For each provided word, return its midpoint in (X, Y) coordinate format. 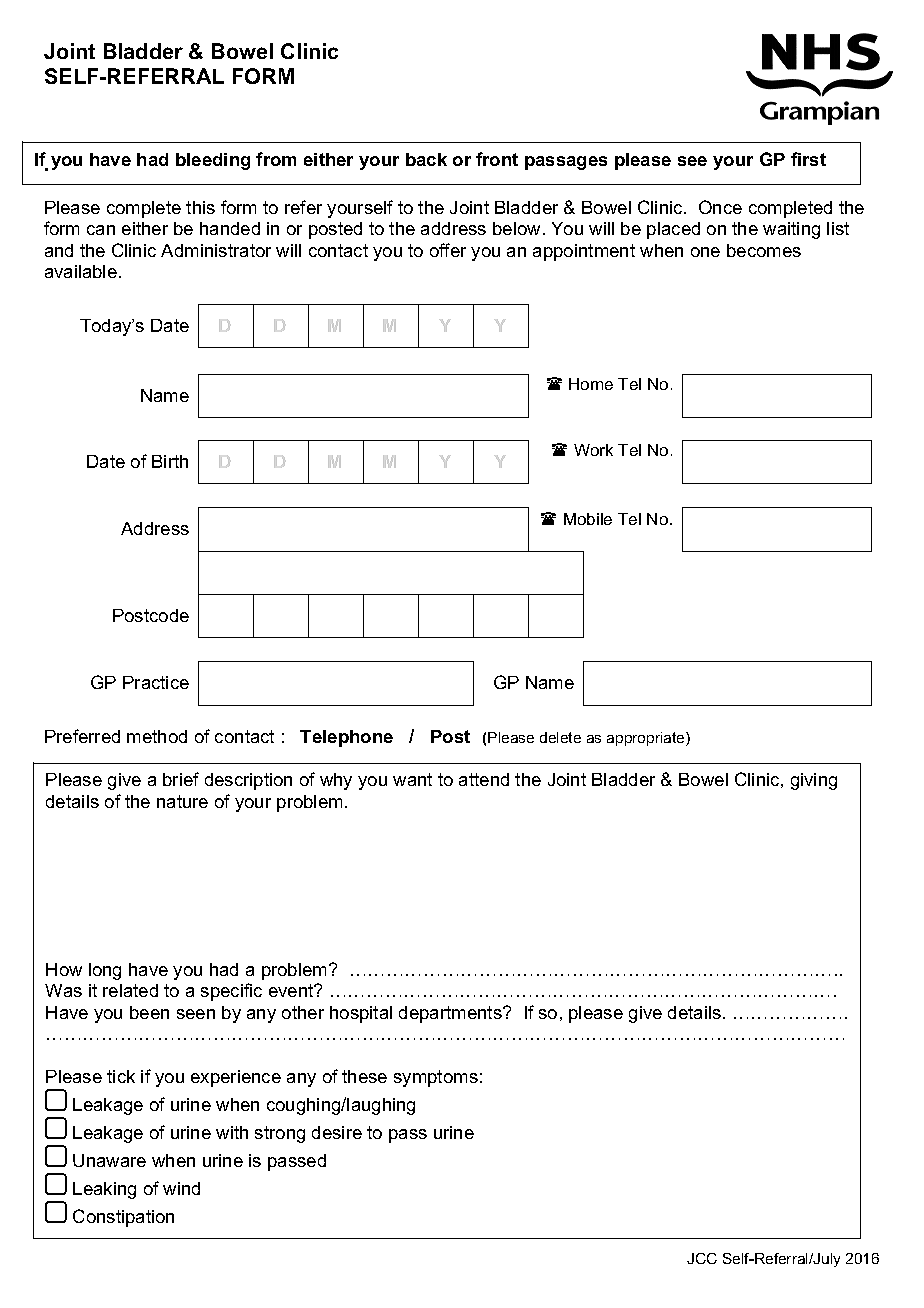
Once (720, 207)
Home (591, 384)
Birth (170, 461)
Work (593, 450)
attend (484, 779)
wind (181, 1188)
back (426, 159)
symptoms (436, 1078)
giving (814, 781)
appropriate (647, 739)
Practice (156, 682)
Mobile (588, 519)
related (130, 990)
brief (181, 779)
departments (451, 1014)
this (200, 207)
